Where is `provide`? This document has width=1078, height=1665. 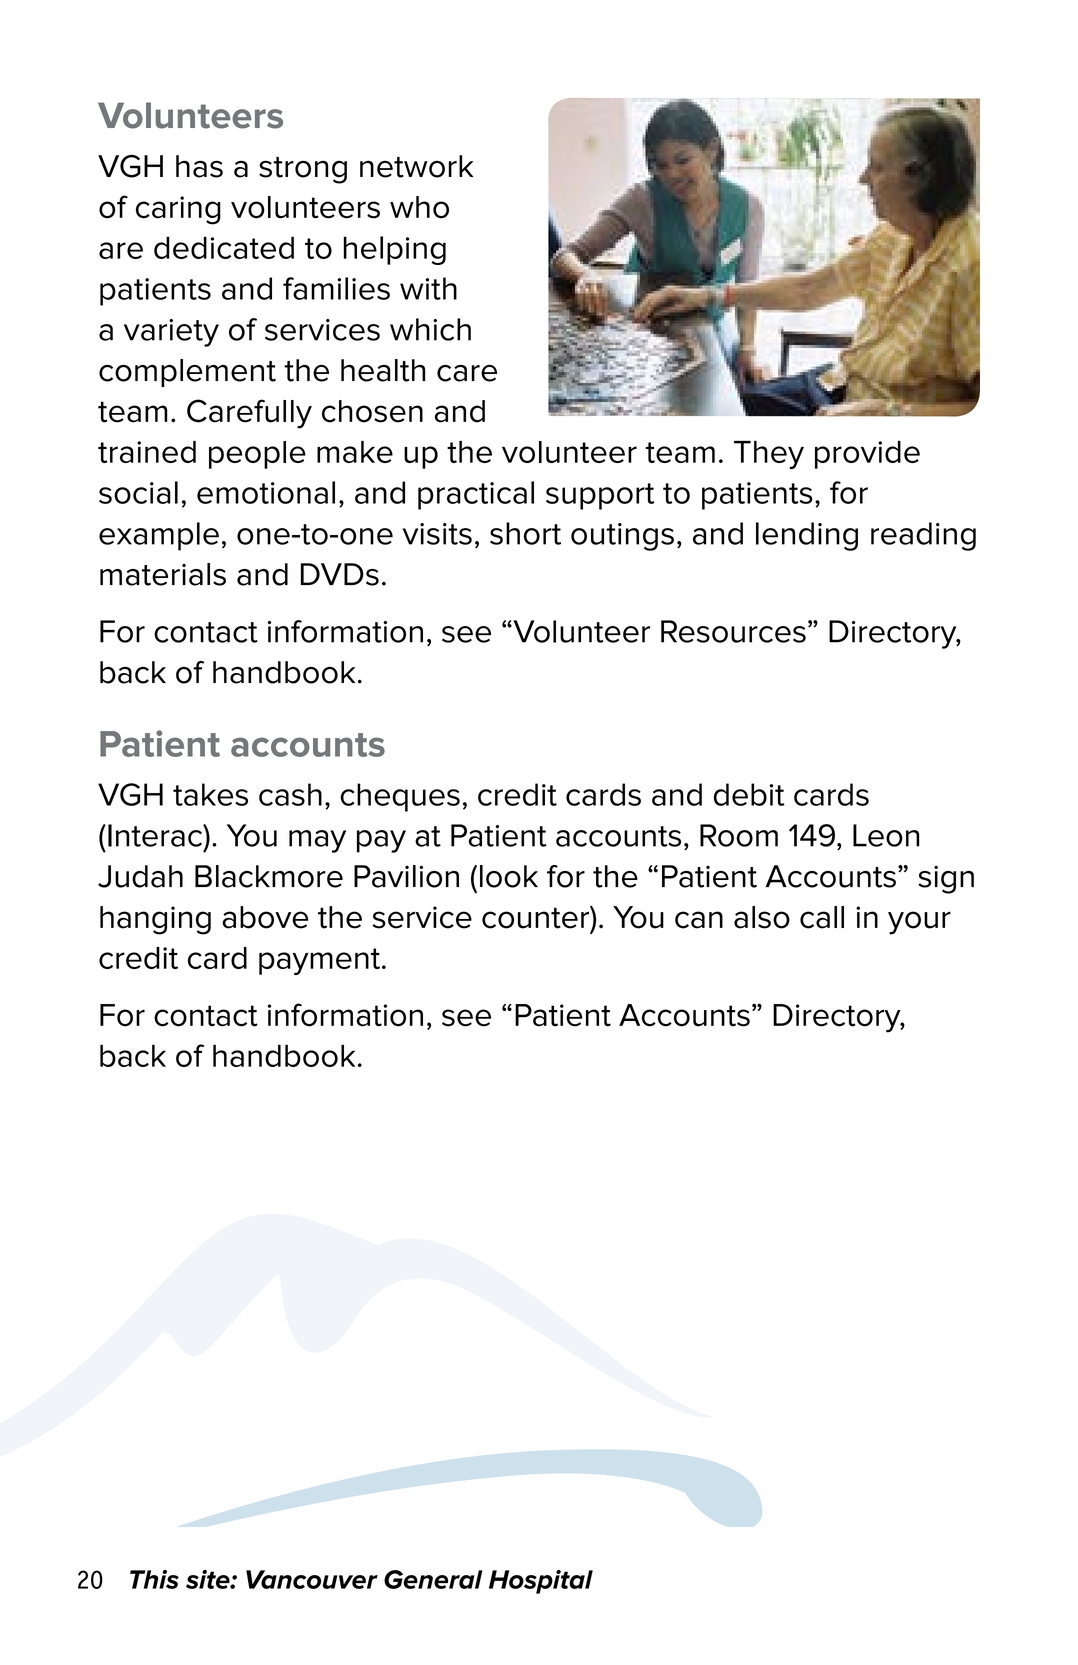 provide is located at coordinates (867, 455).
